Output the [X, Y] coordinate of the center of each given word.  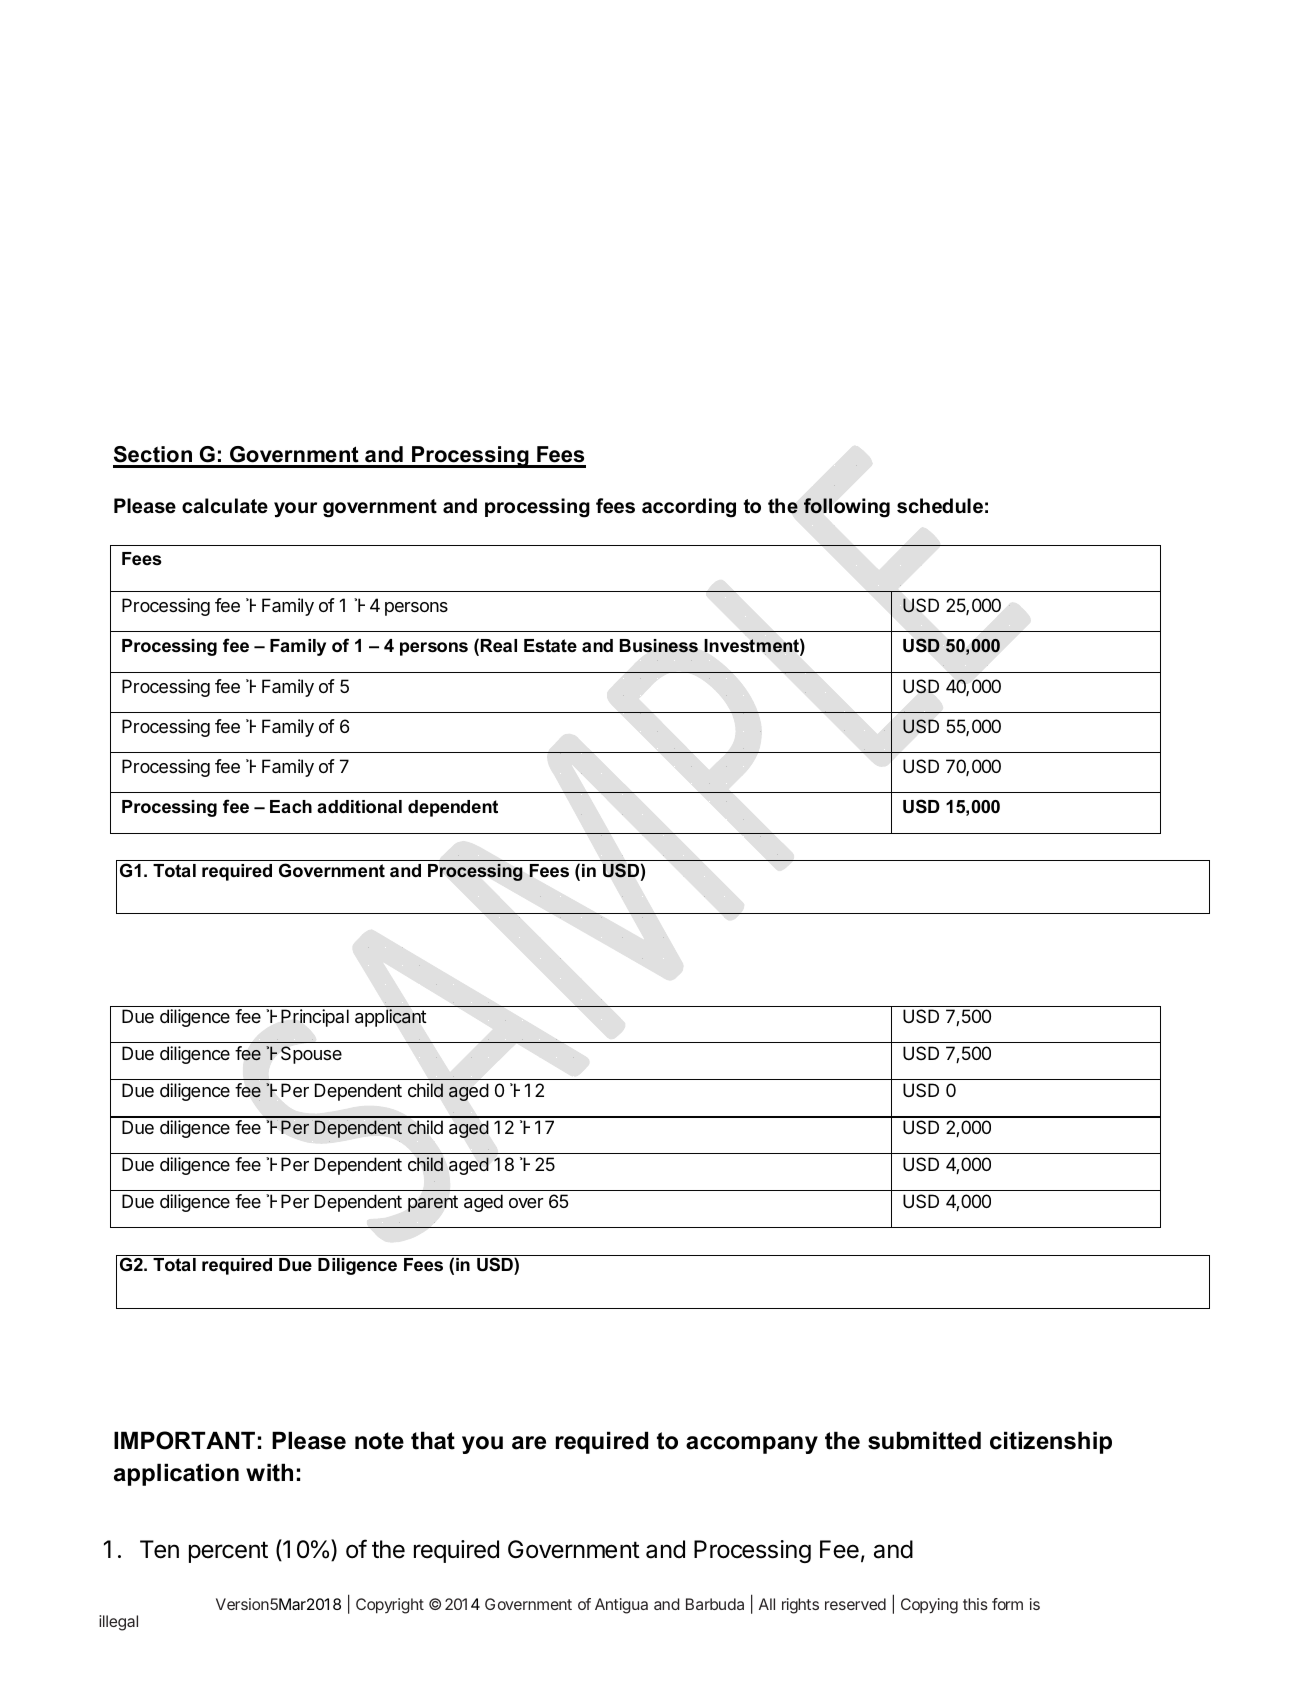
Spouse [311, 1055]
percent [228, 1552]
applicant [390, 1018]
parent [433, 1204]
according [689, 508]
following [847, 508]
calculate [225, 506]
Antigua [621, 1606]
